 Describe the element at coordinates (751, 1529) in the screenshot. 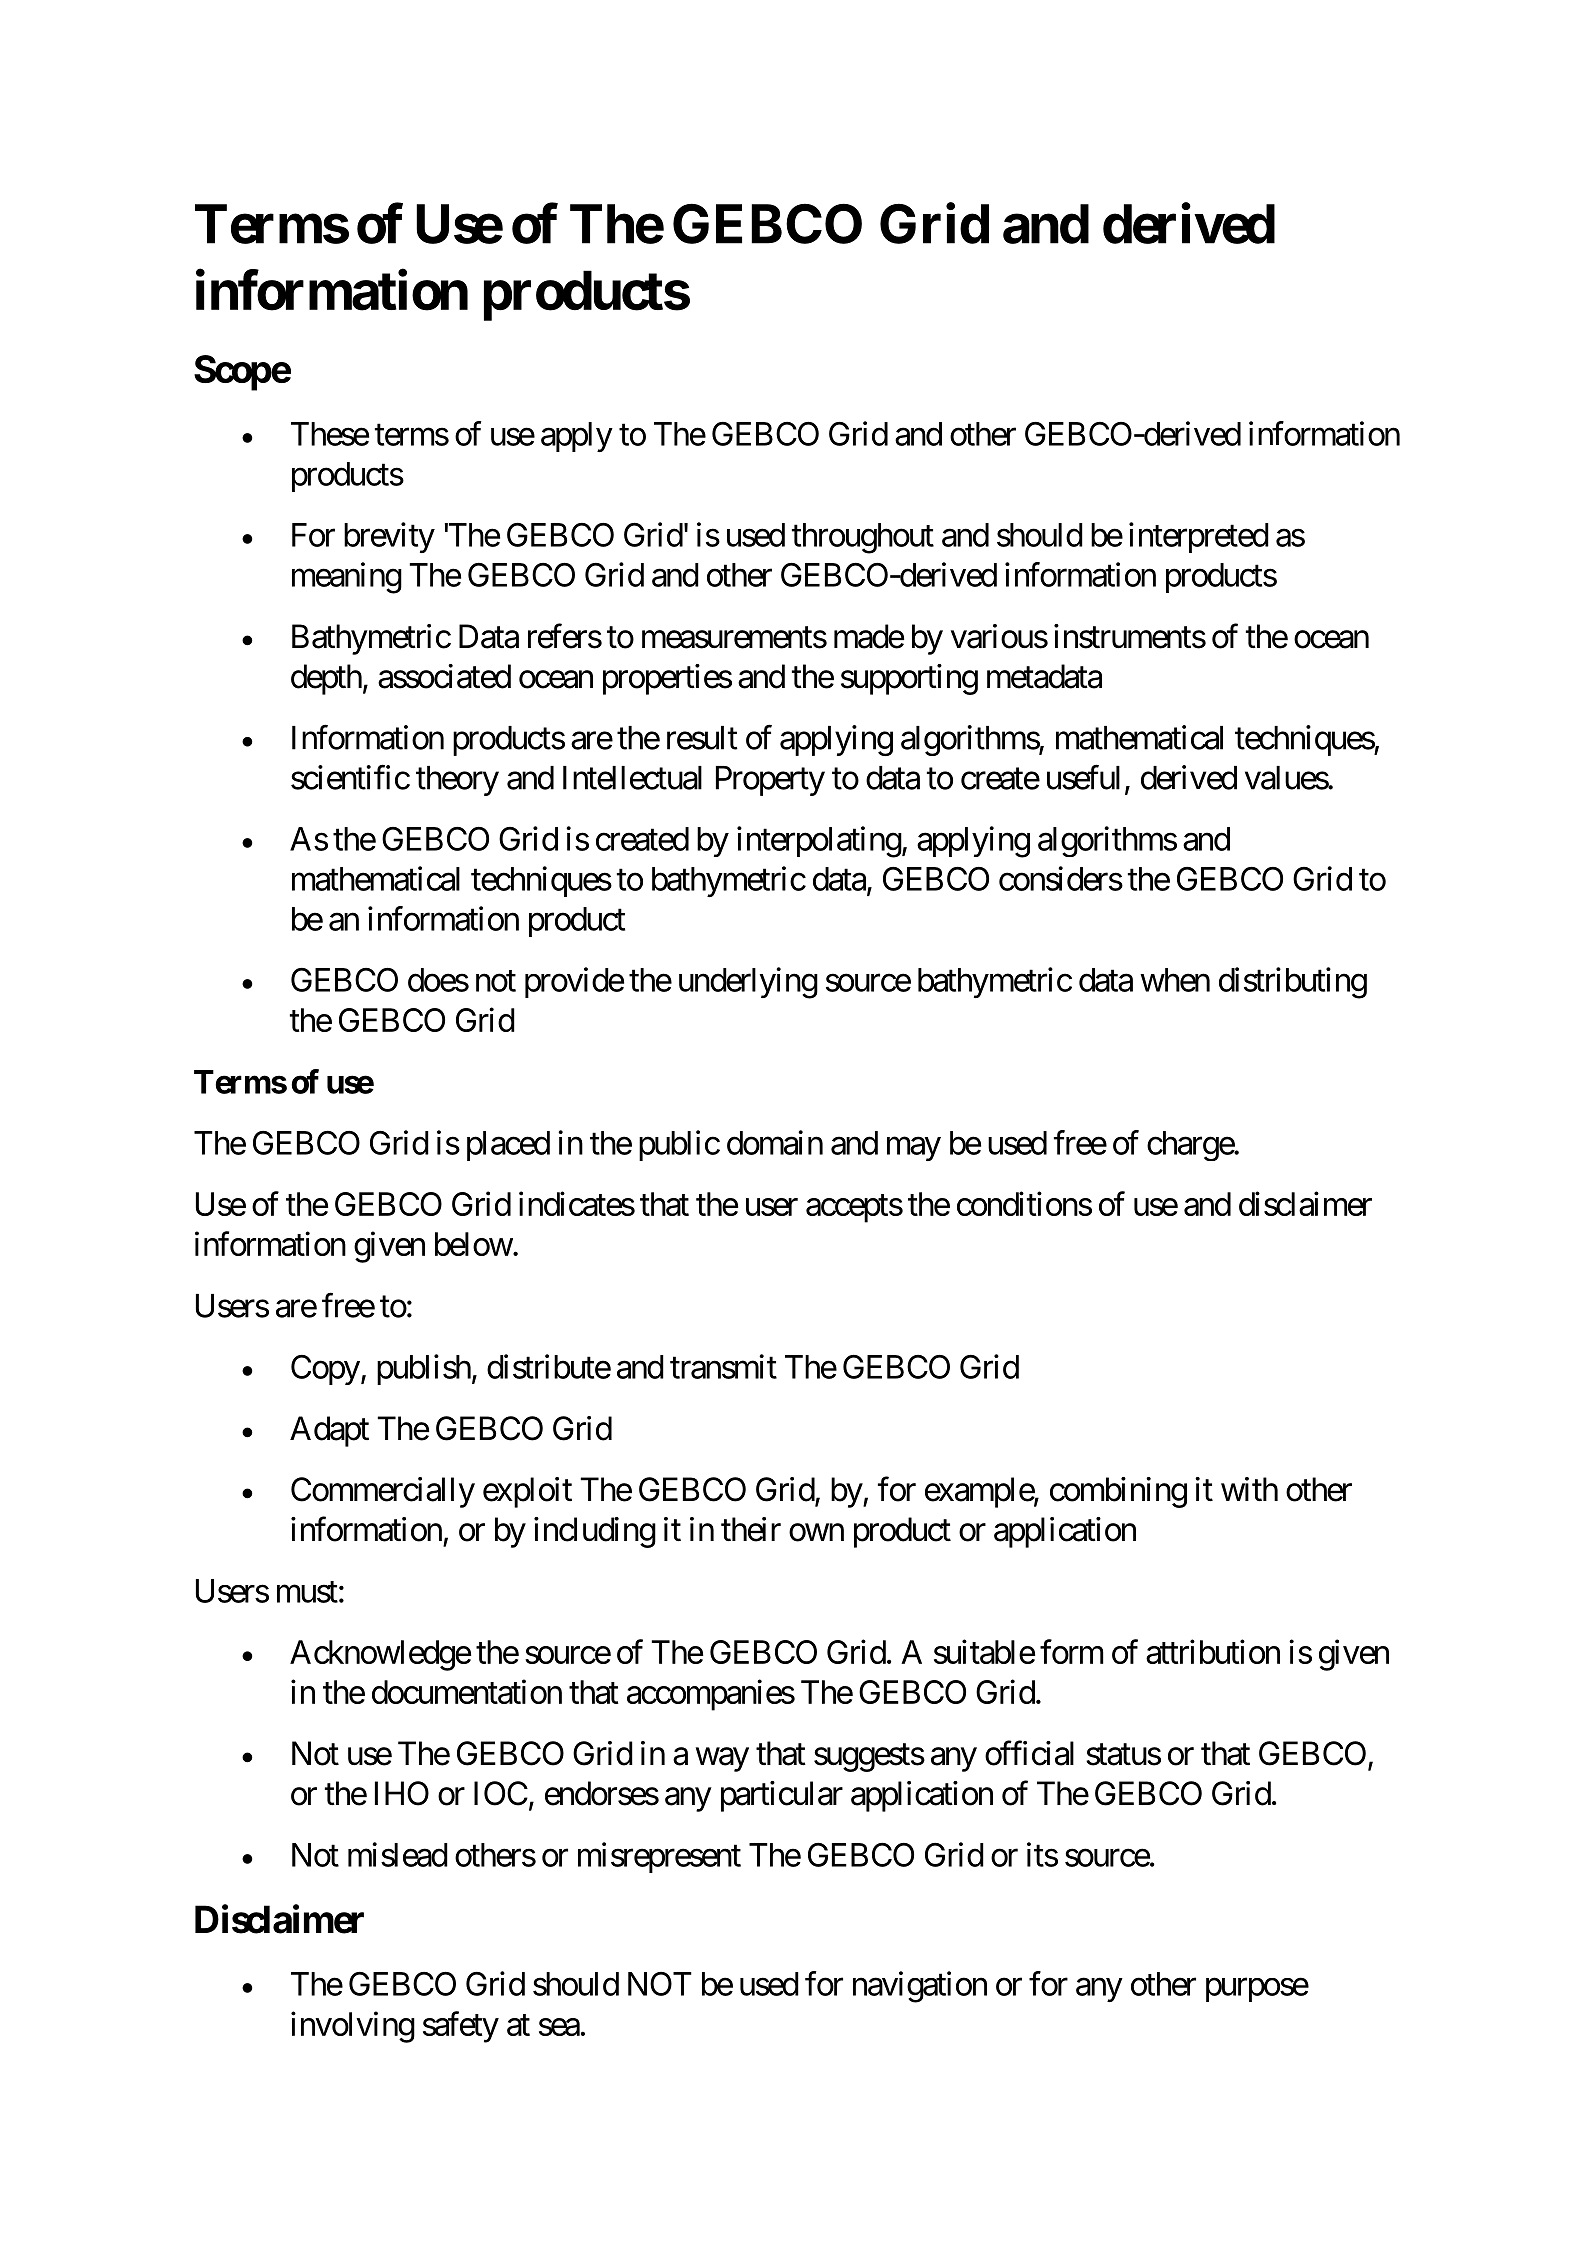

I see `their` at that location.
